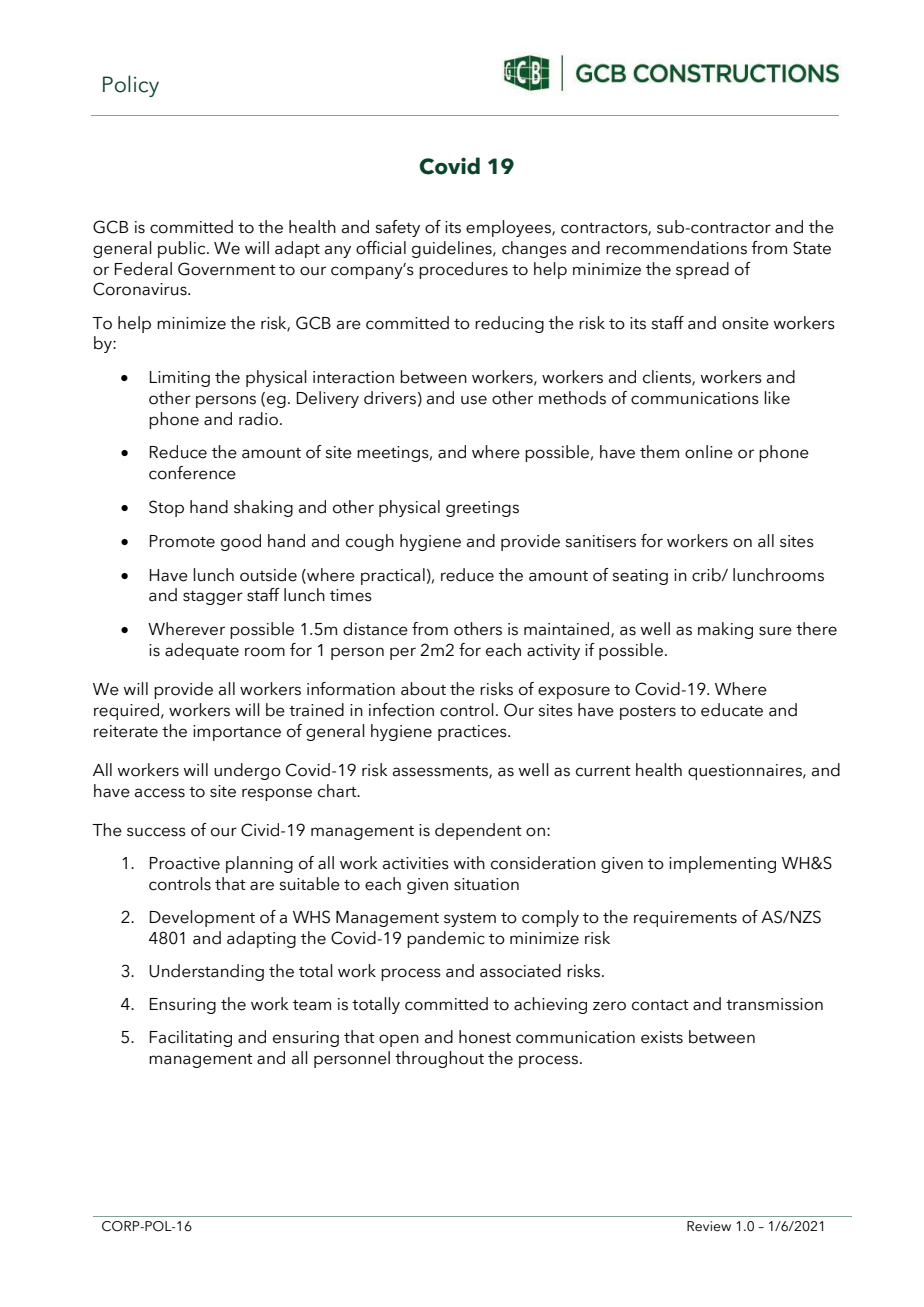  What do you see at coordinates (423, 689) in the image?
I see `about` at bounding box center [423, 689].
